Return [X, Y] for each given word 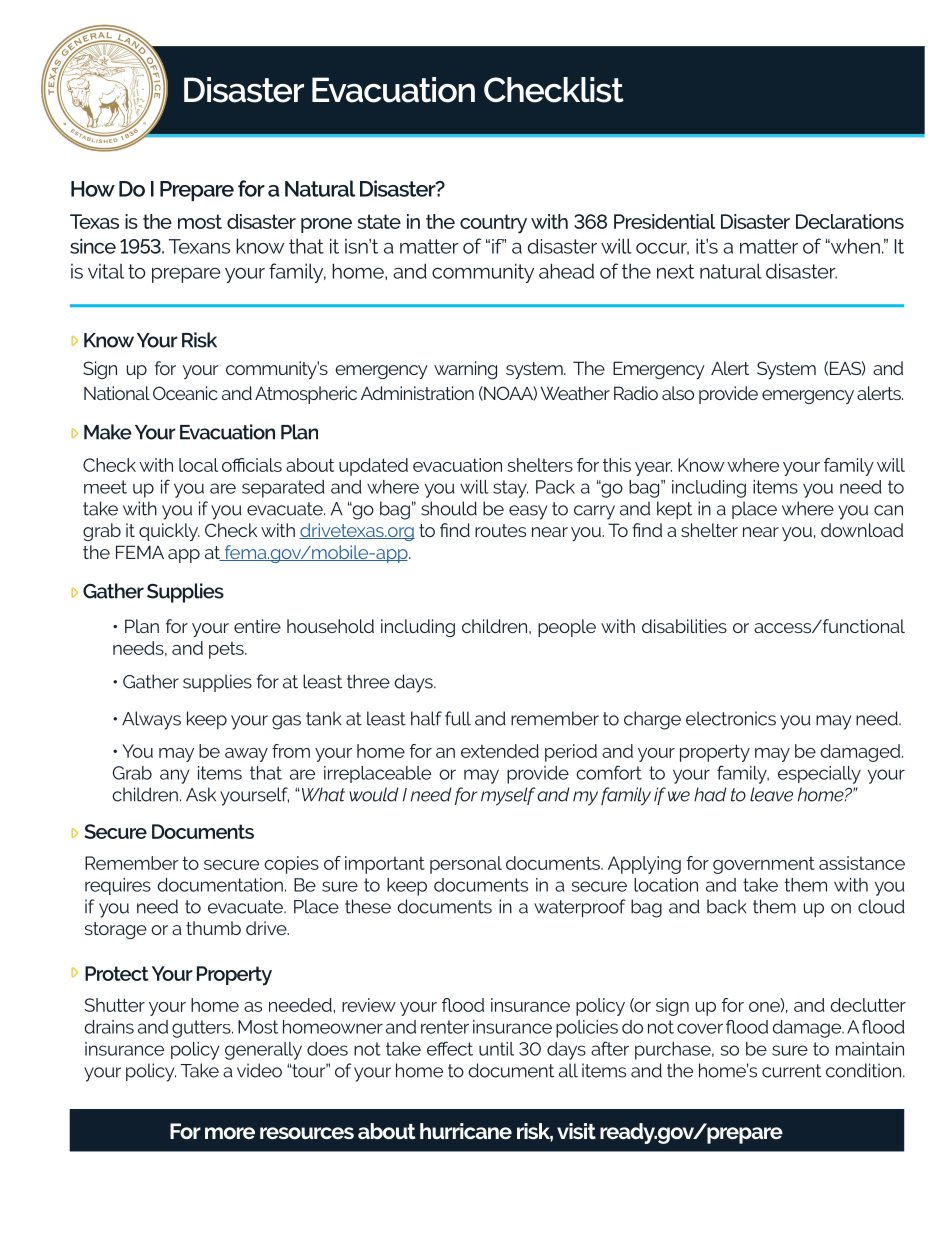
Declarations [850, 221]
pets [227, 650]
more [230, 1133]
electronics [731, 718]
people [567, 628]
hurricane [466, 1131]
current [791, 1071]
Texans [199, 246]
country [493, 224]
